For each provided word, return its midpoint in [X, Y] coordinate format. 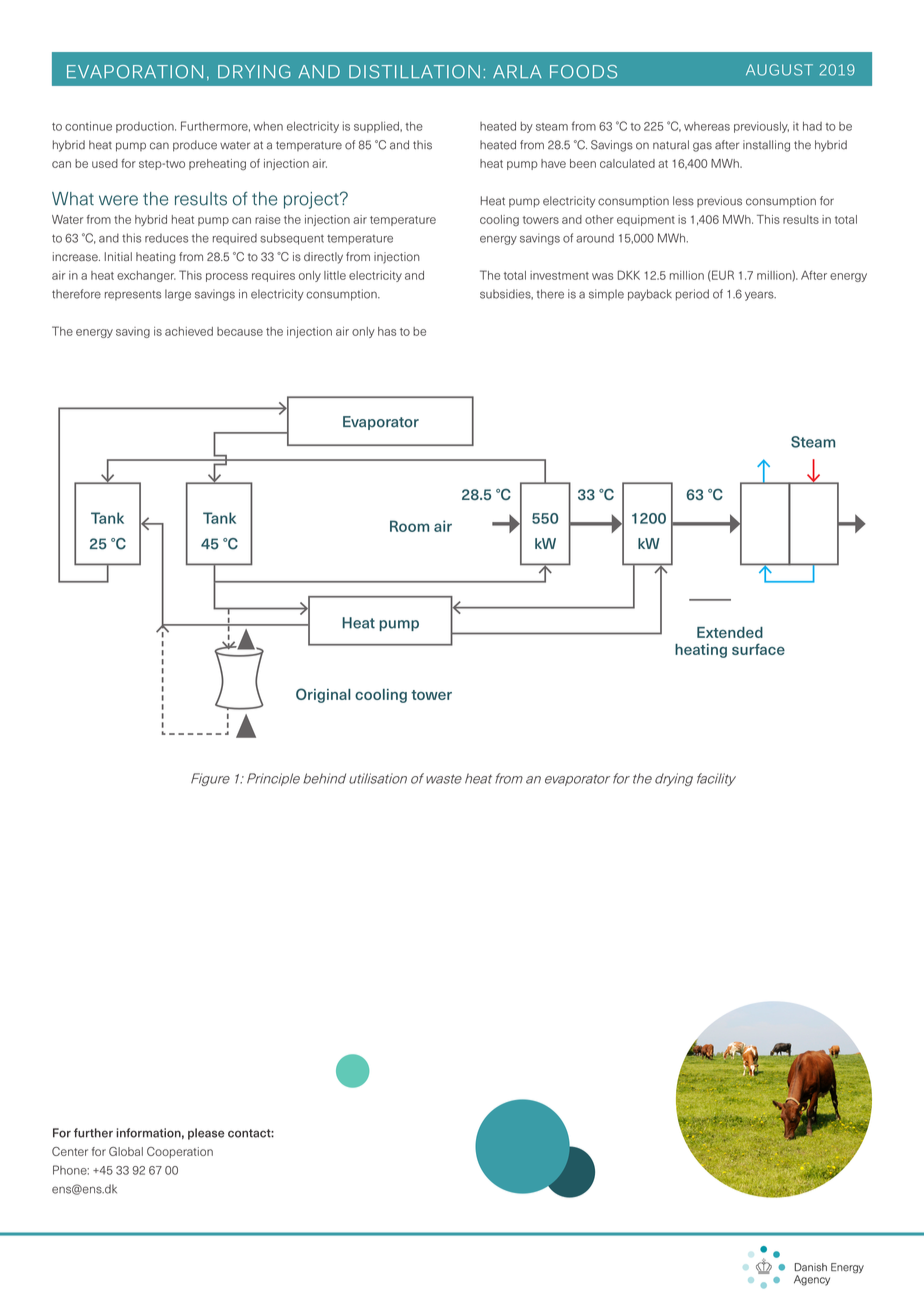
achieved [189, 331]
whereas [707, 126]
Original [323, 695]
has [387, 331]
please [206, 1134]
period [692, 295]
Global [126, 1151]
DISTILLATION [414, 72]
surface [758, 649]
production [146, 127]
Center [70, 1151]
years [760, 296]
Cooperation [180, 1152]
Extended [730, 632]
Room [409, 526]
